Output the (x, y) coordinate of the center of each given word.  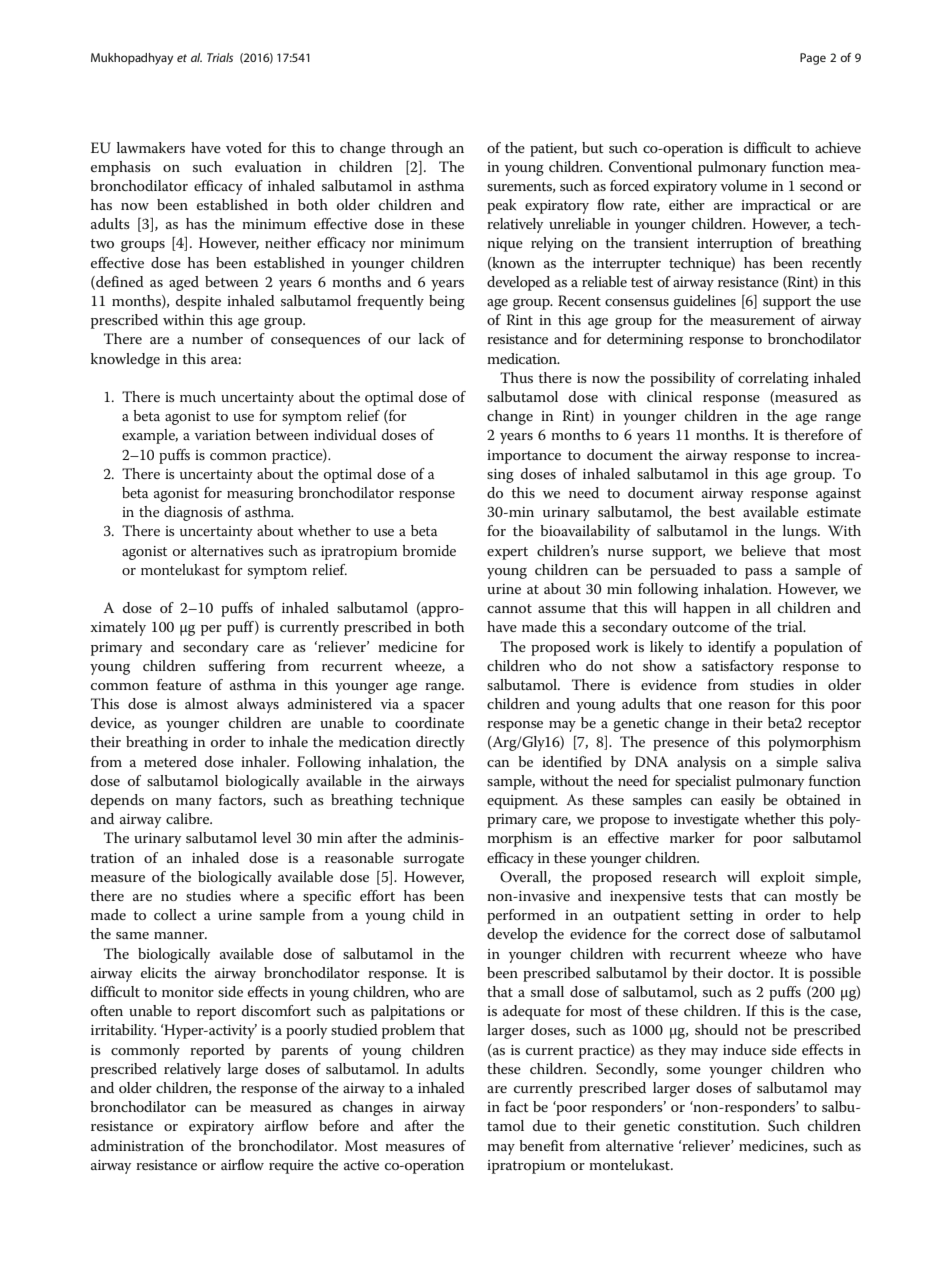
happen (707, 609)
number (217, 338)
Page (813, 59)
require (291, 1167)
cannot (509, 608)
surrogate (434, 860)
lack (431, 338)
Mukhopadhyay (132, 59)
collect (175, 914)
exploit (783, 878)
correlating (773, 379)
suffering (237, 667)
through (417, 149)
